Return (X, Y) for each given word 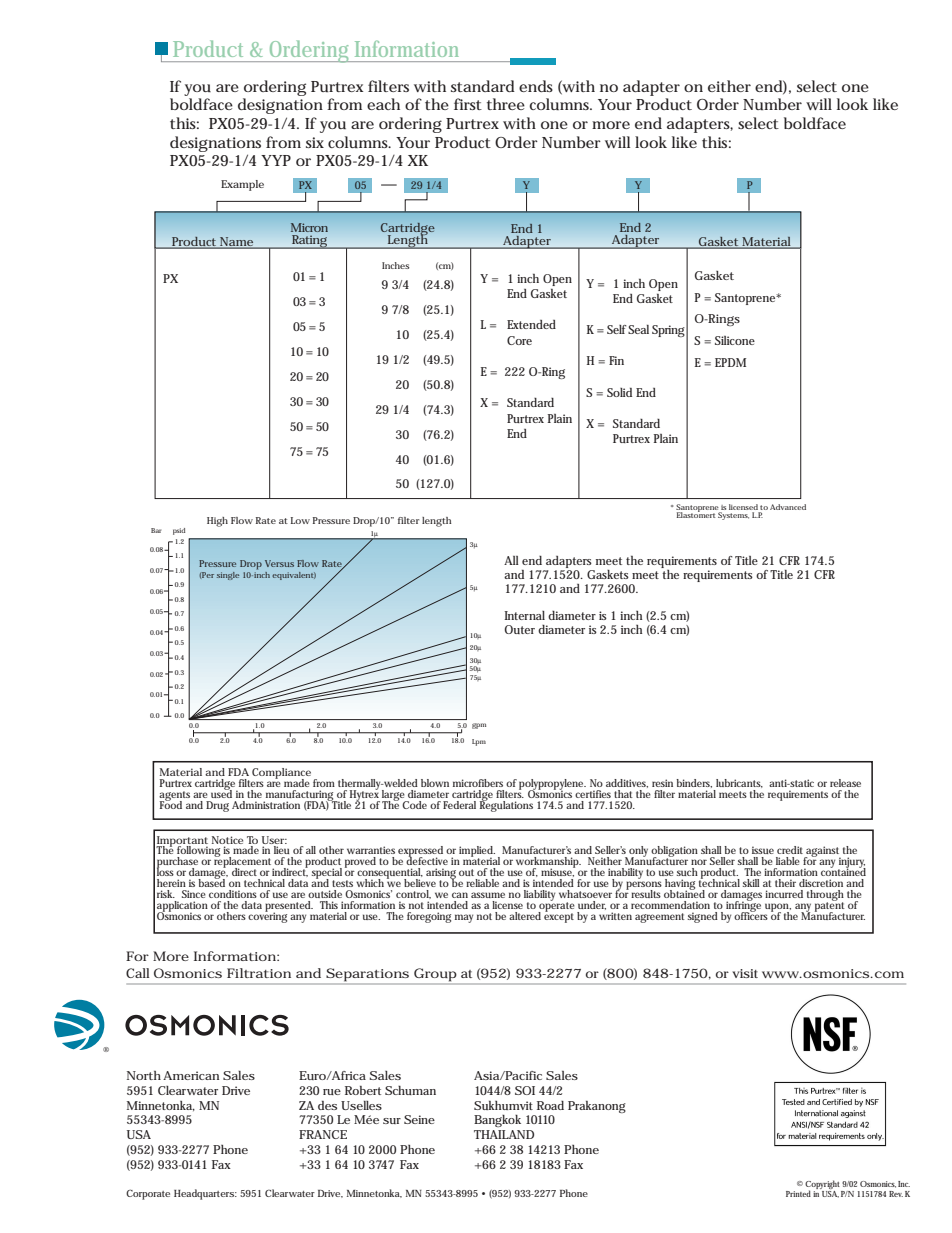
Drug (217, 806)
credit (790, 850)
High (217, 522)
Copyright (823, 1186)
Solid (619, 392)
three (506, 104)
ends (536, 86)
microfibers (478, 783)
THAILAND (504, 1134)
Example (242, 185)
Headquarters (205, 1194)
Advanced (788, 507)
